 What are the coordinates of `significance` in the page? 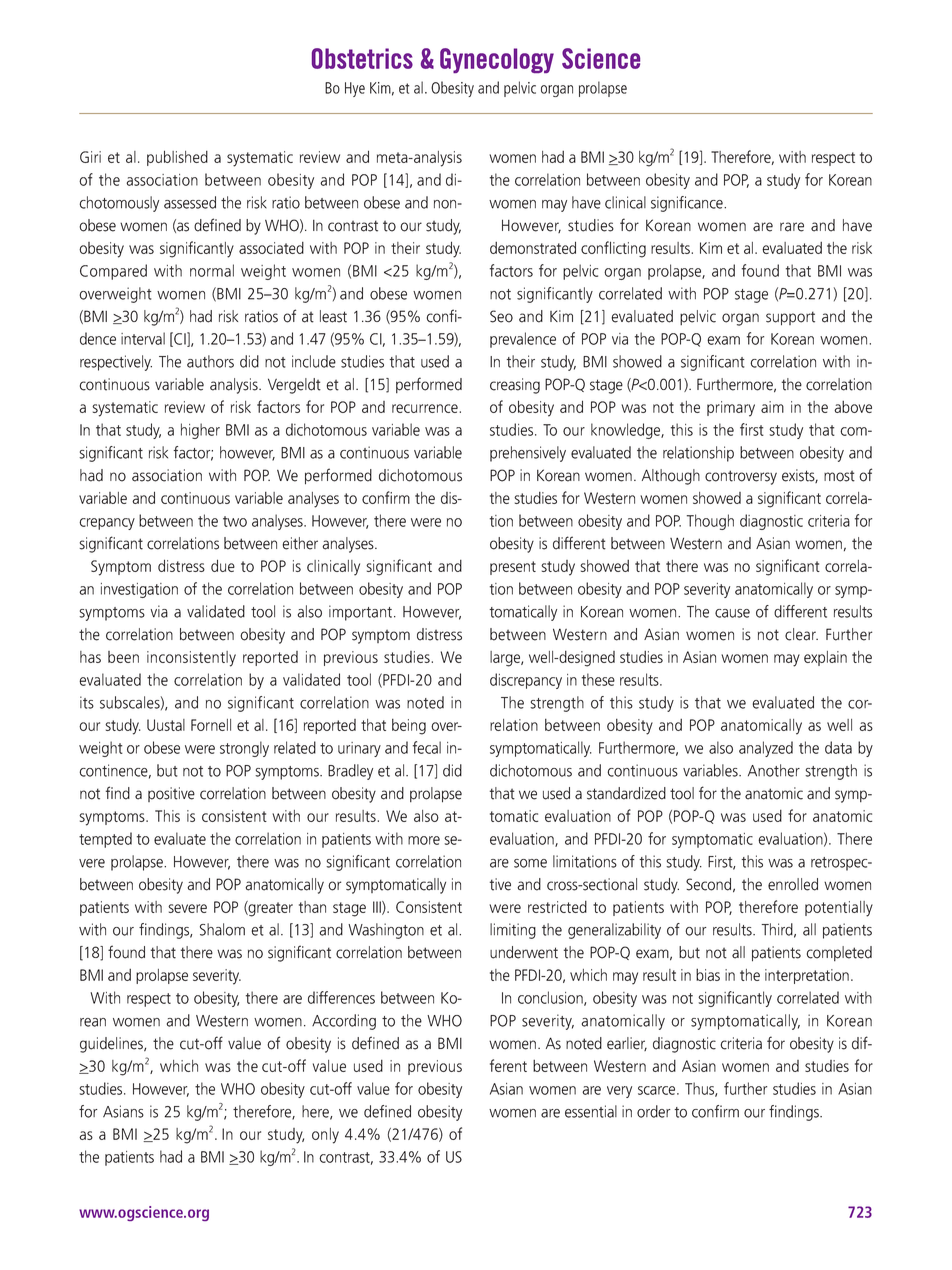 It's located at (688, 204).
